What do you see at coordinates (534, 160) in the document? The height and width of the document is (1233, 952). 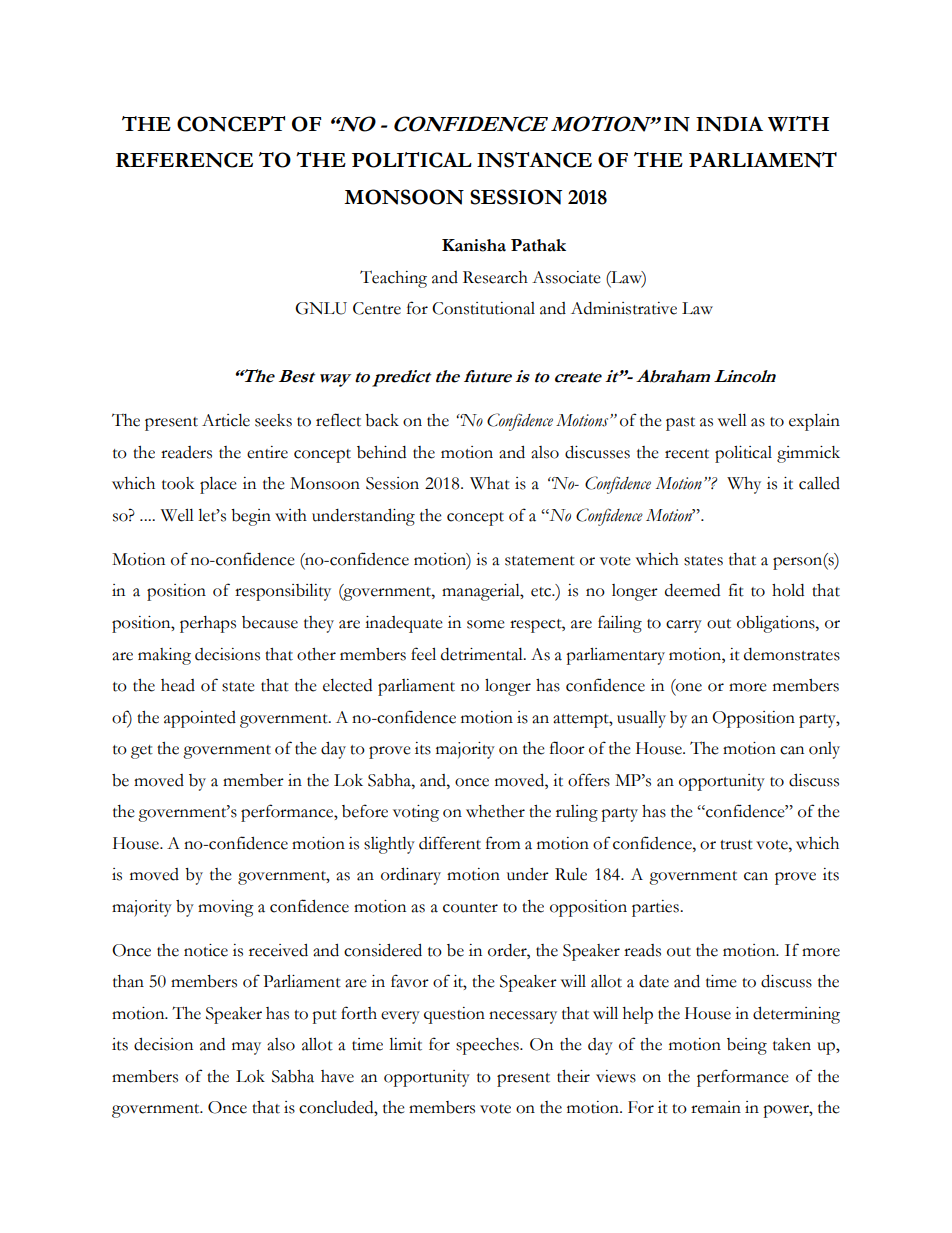 I see `INSTANCE` at bounding box center [534, 160].
